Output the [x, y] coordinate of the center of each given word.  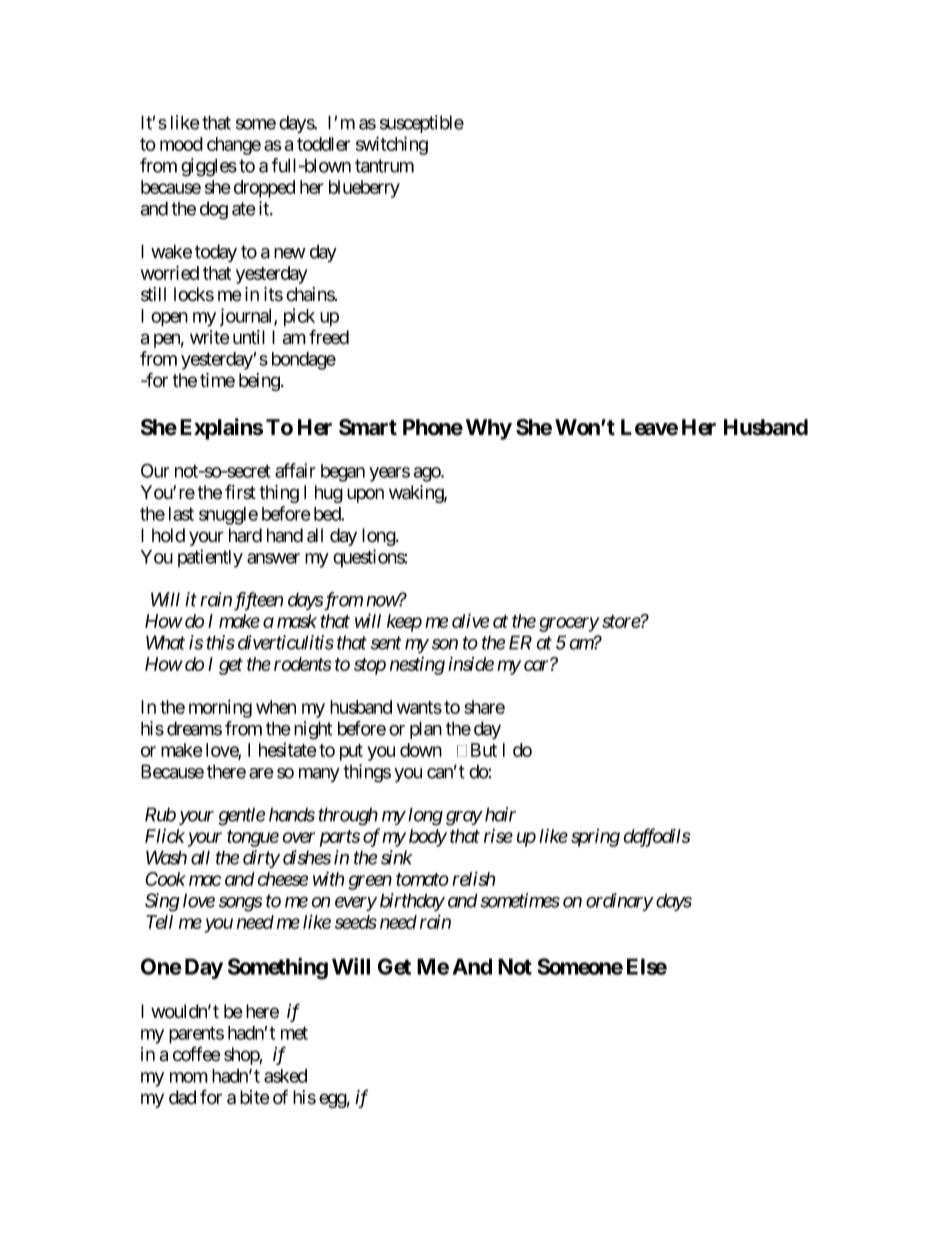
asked [285, 1076]
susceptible [422, 124]
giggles [209, 167]
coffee [197, 1054]
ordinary [619, 902]
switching [392, 145]
